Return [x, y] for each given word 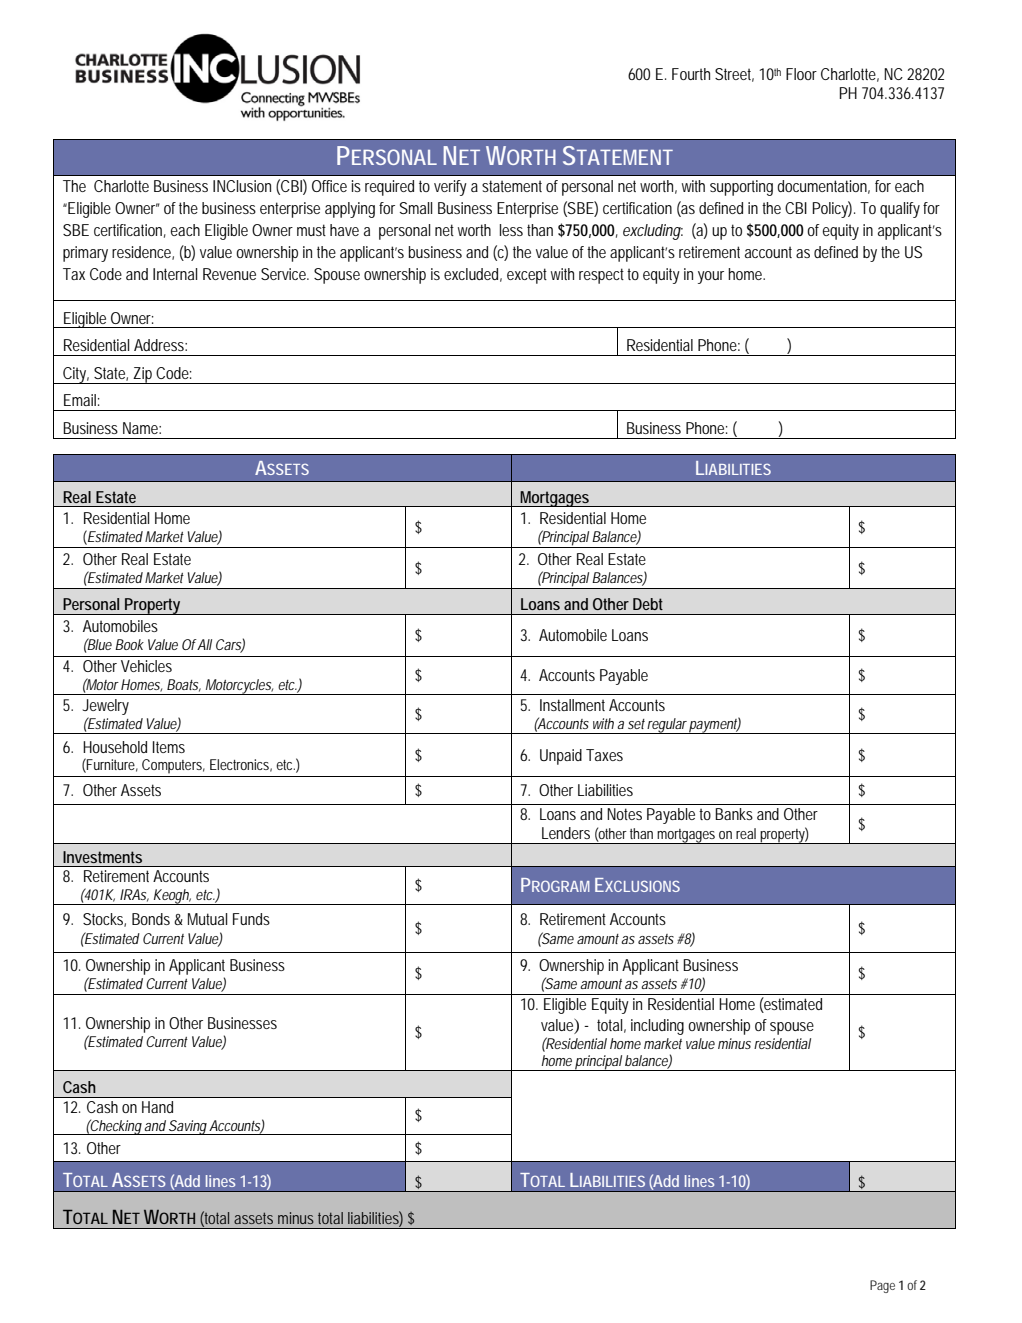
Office [329, 186]
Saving [188, 1127]
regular [668, 726]
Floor [801, 74]
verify [450, 188]
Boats [184, 685]
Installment [572, 705]
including [657, 1027]
